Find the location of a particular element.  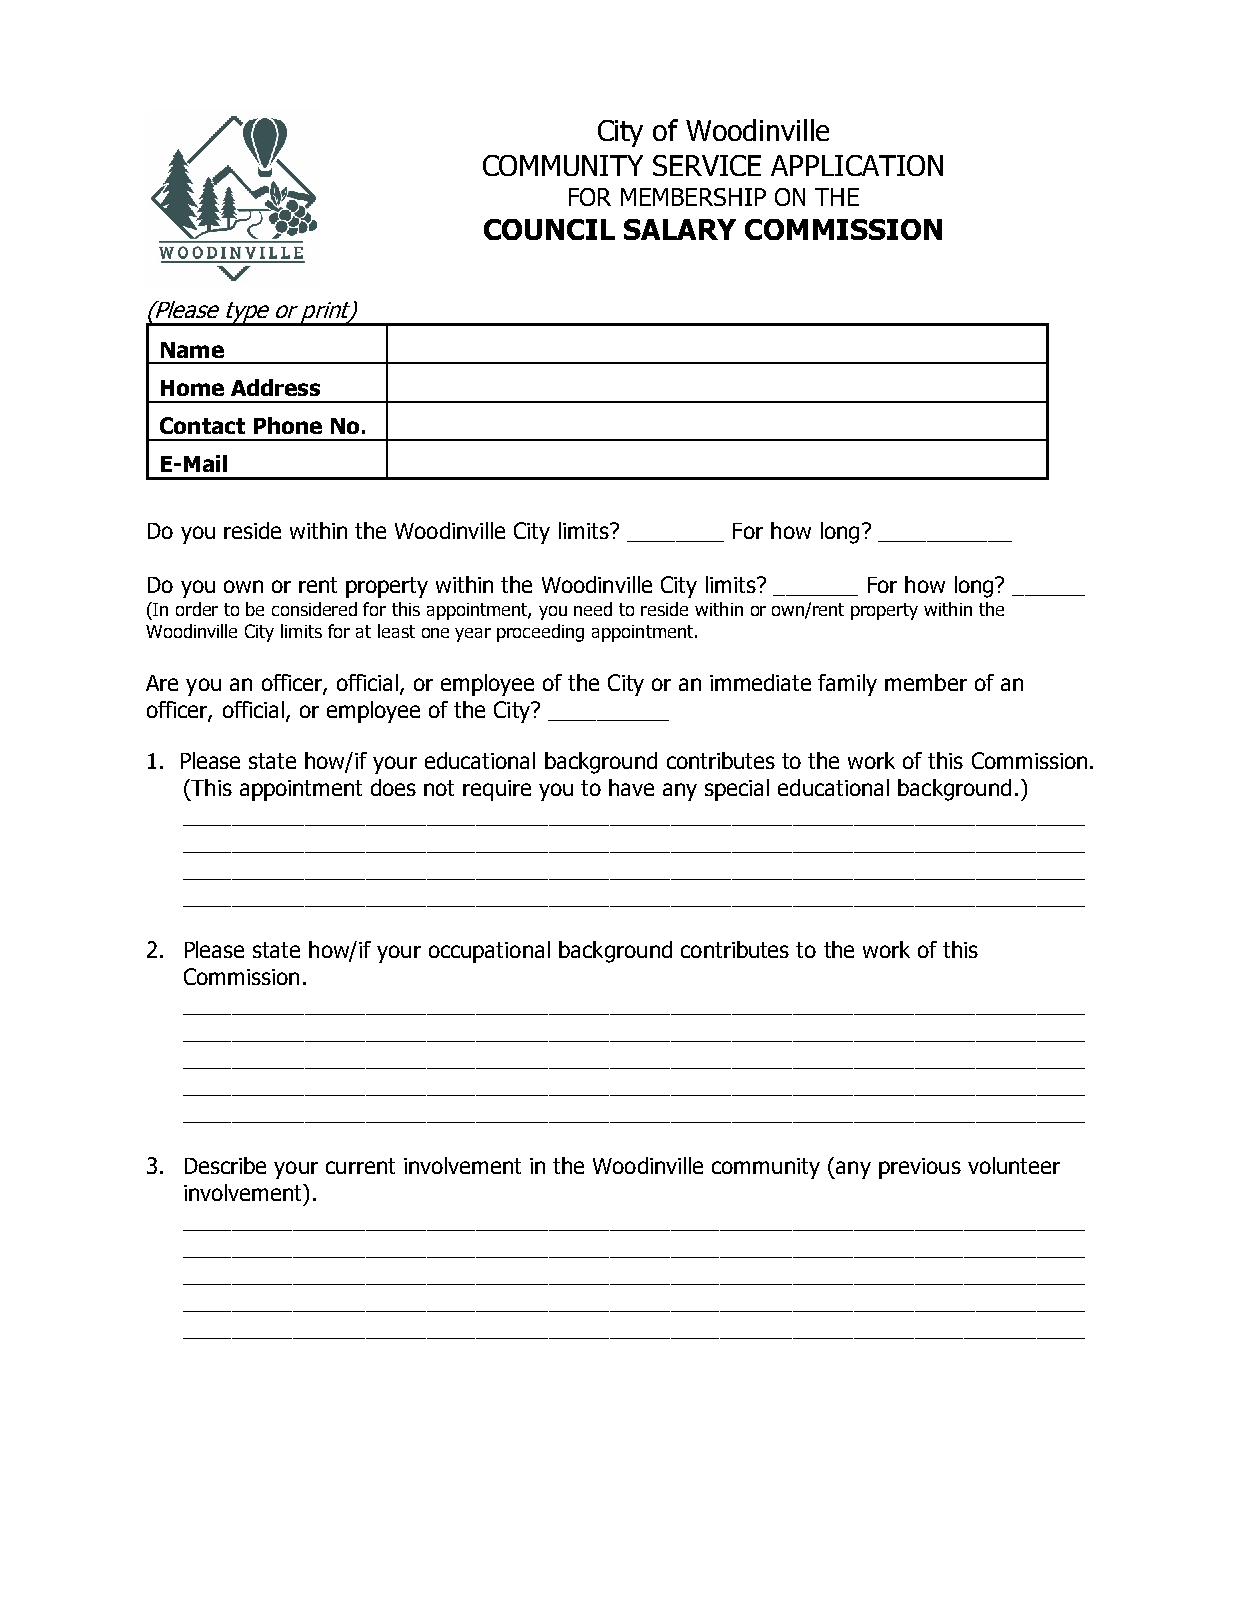

Describe is located at coordinates (225, 1165).
